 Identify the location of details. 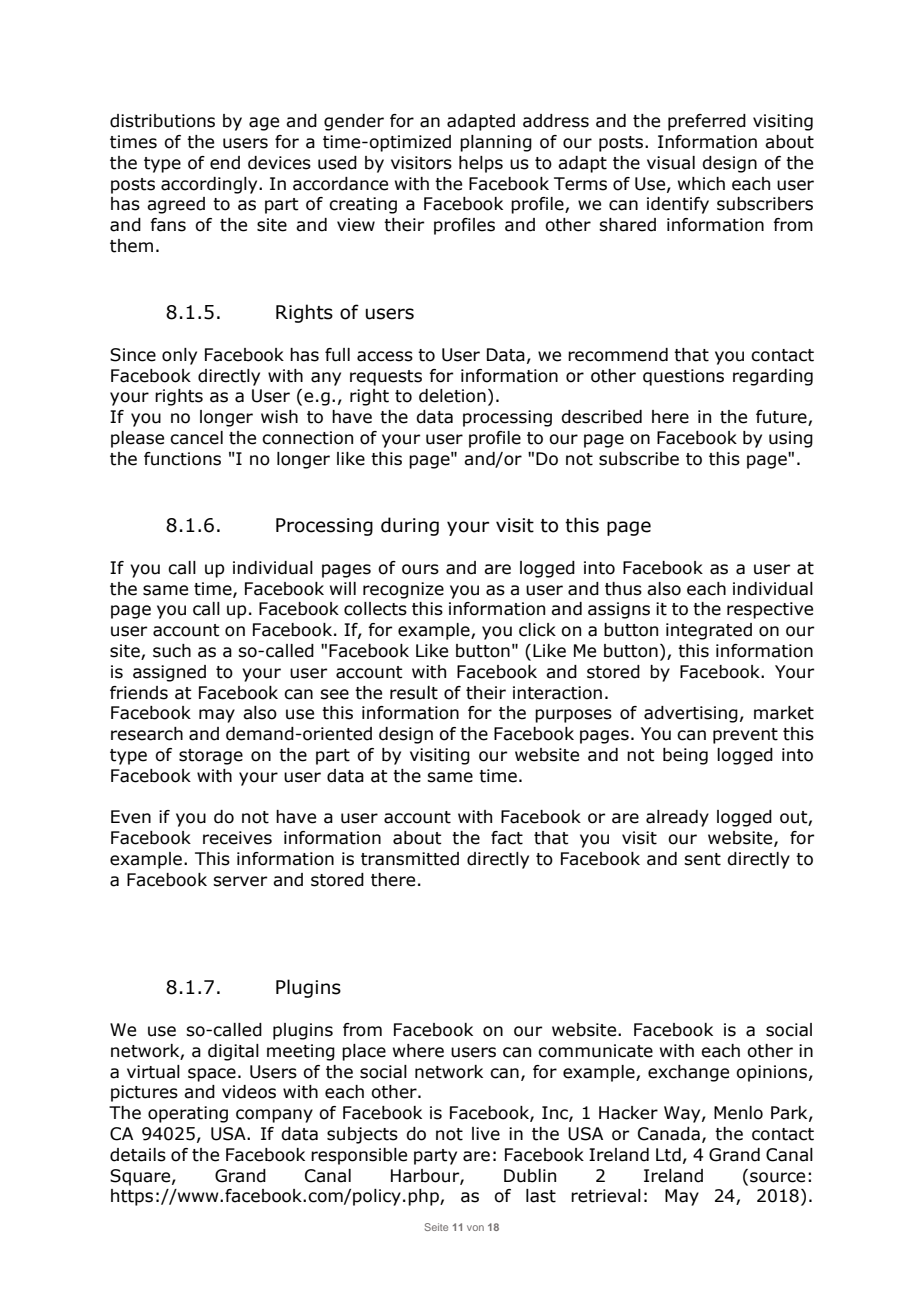
(138, 1155).
